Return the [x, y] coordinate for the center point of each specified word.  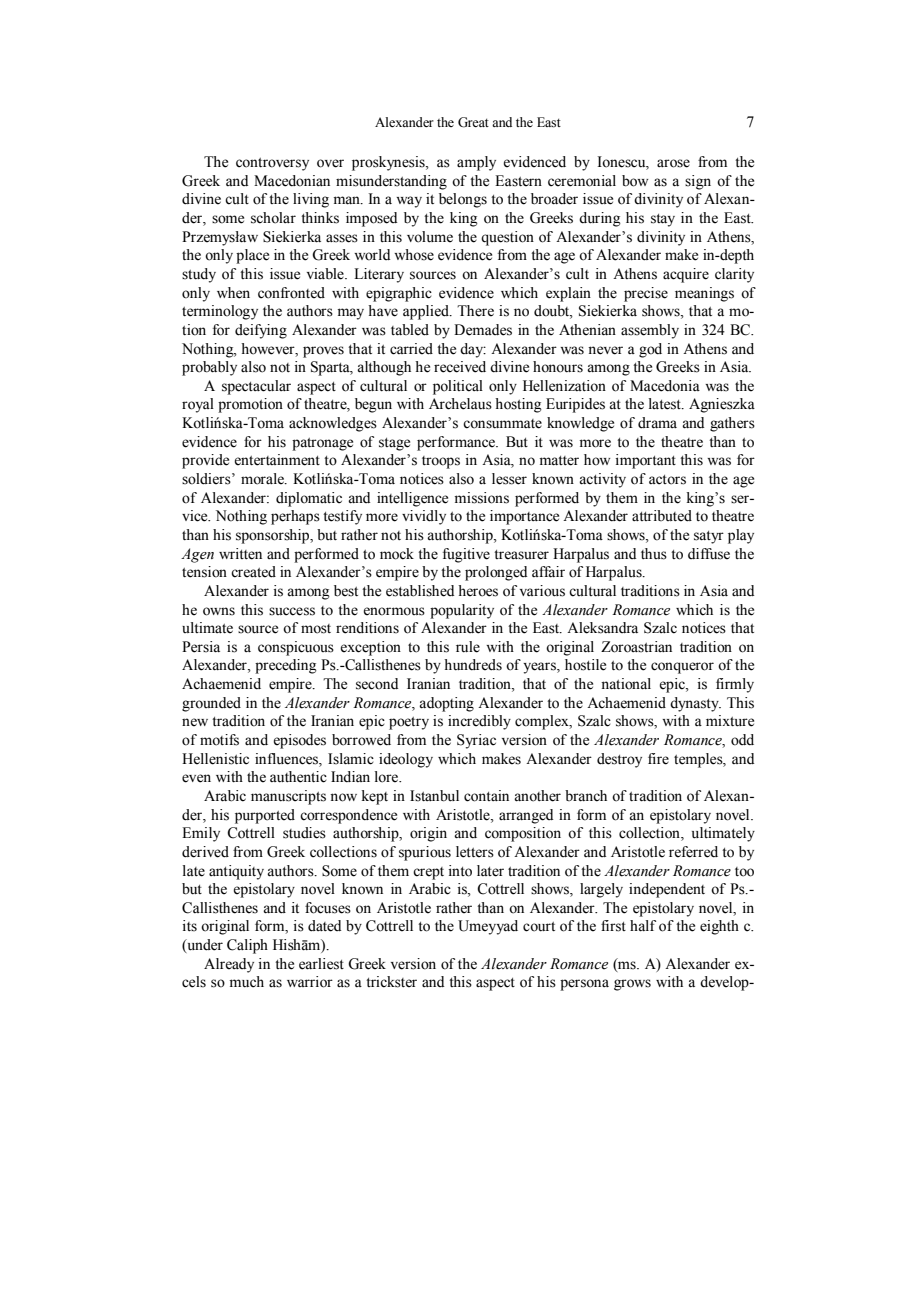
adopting [446, 704]
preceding [286, 666]
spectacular [256, 387]
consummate [502, 424]
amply [476, 163]
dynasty [695, 704]
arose [673, 163]
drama [657, 423]
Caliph [247, 946]
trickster [391, 982]
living [311, 200]
